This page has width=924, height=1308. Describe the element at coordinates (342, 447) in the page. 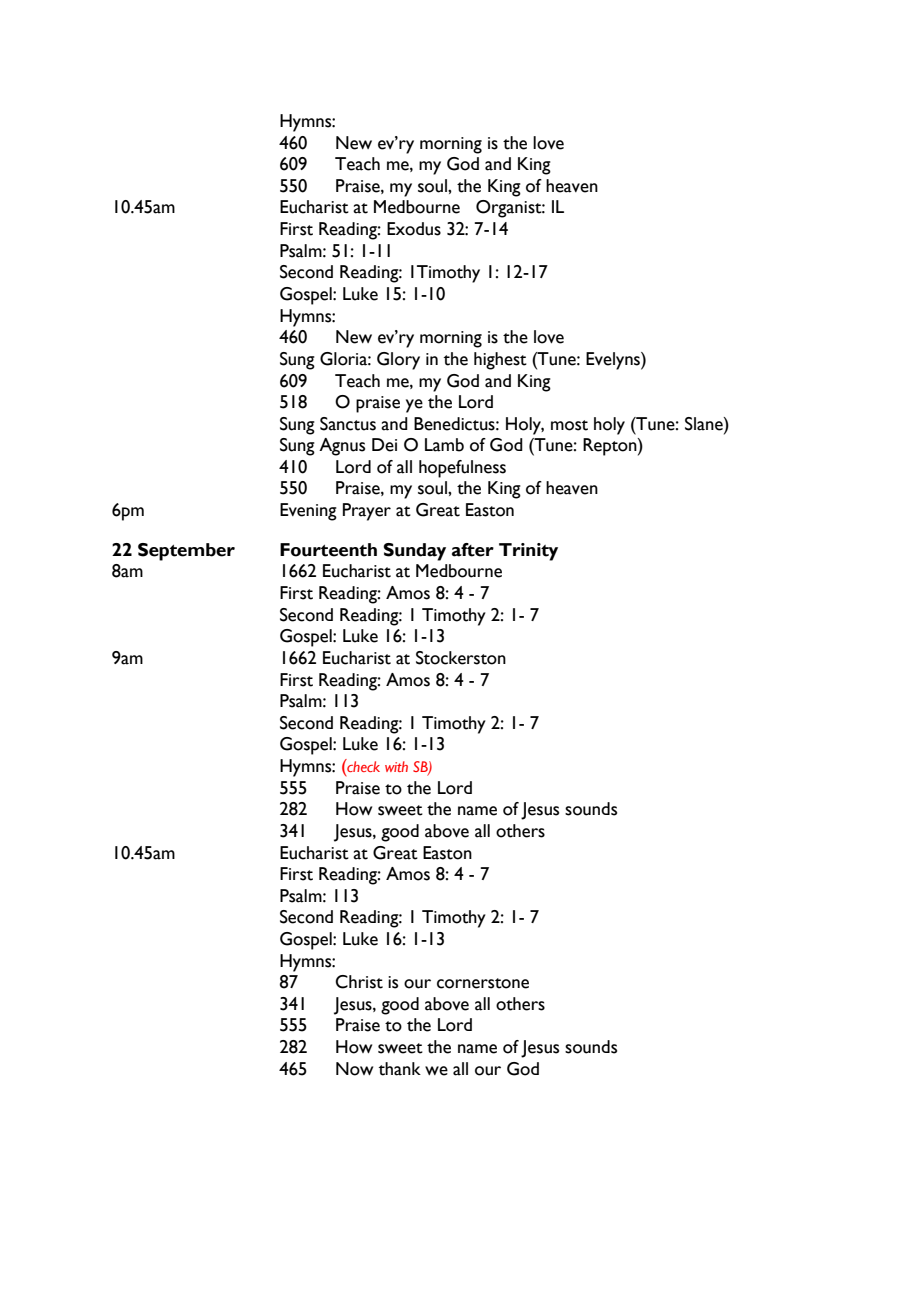

I see `Agnus` at that location.
